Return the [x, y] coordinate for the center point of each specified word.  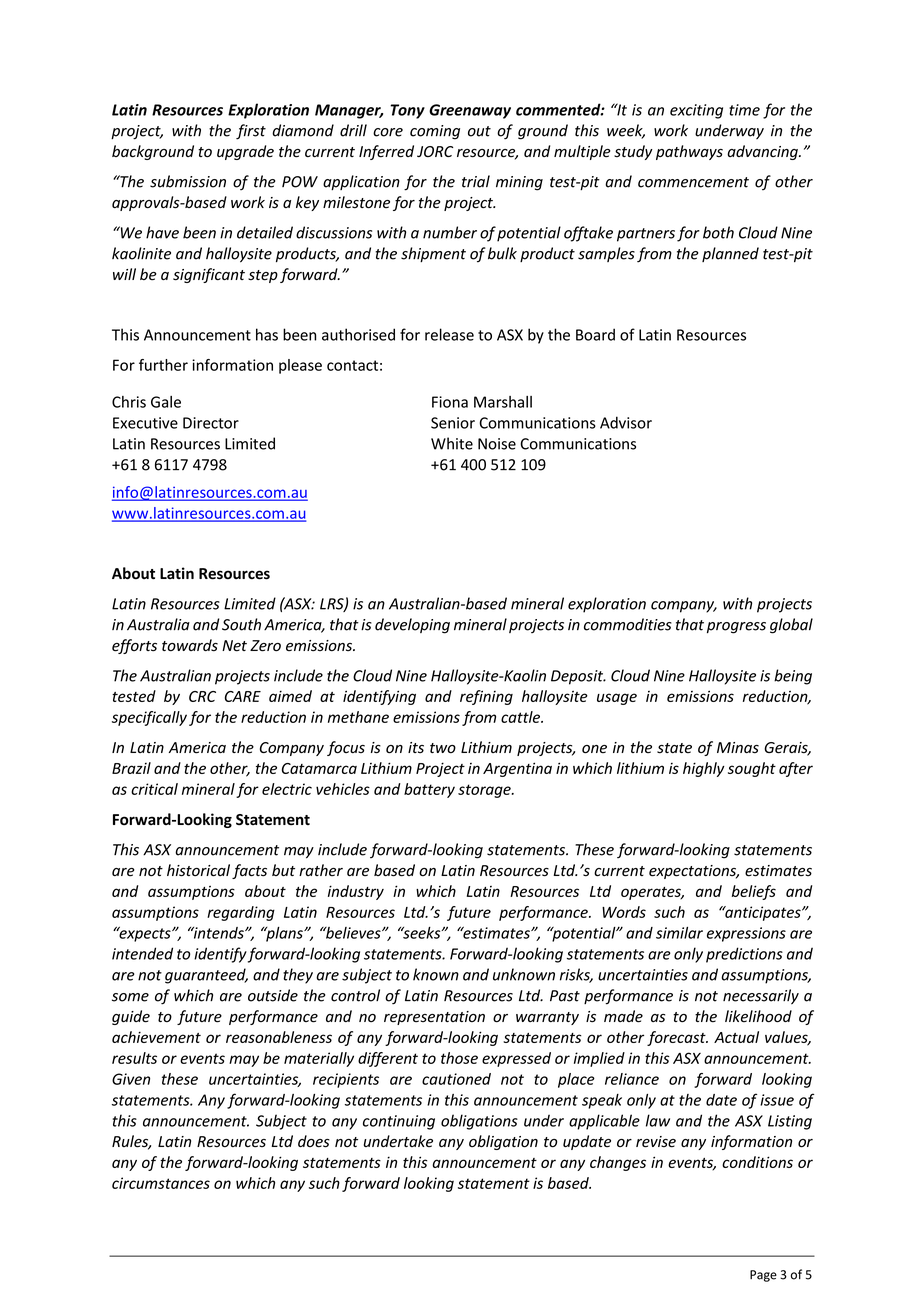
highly [704, 769]
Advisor [626, 422]
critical [154, 789]
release [449, 334]
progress [736, 628]
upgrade [245, 152]
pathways [689, 152]
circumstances [161, 1183]
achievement [156, 1037]
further [163, 365]
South [241, 624]
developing [412, 626]
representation [434, 1018]
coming [435, 132]
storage [485, 791]
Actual [736, 1037]
